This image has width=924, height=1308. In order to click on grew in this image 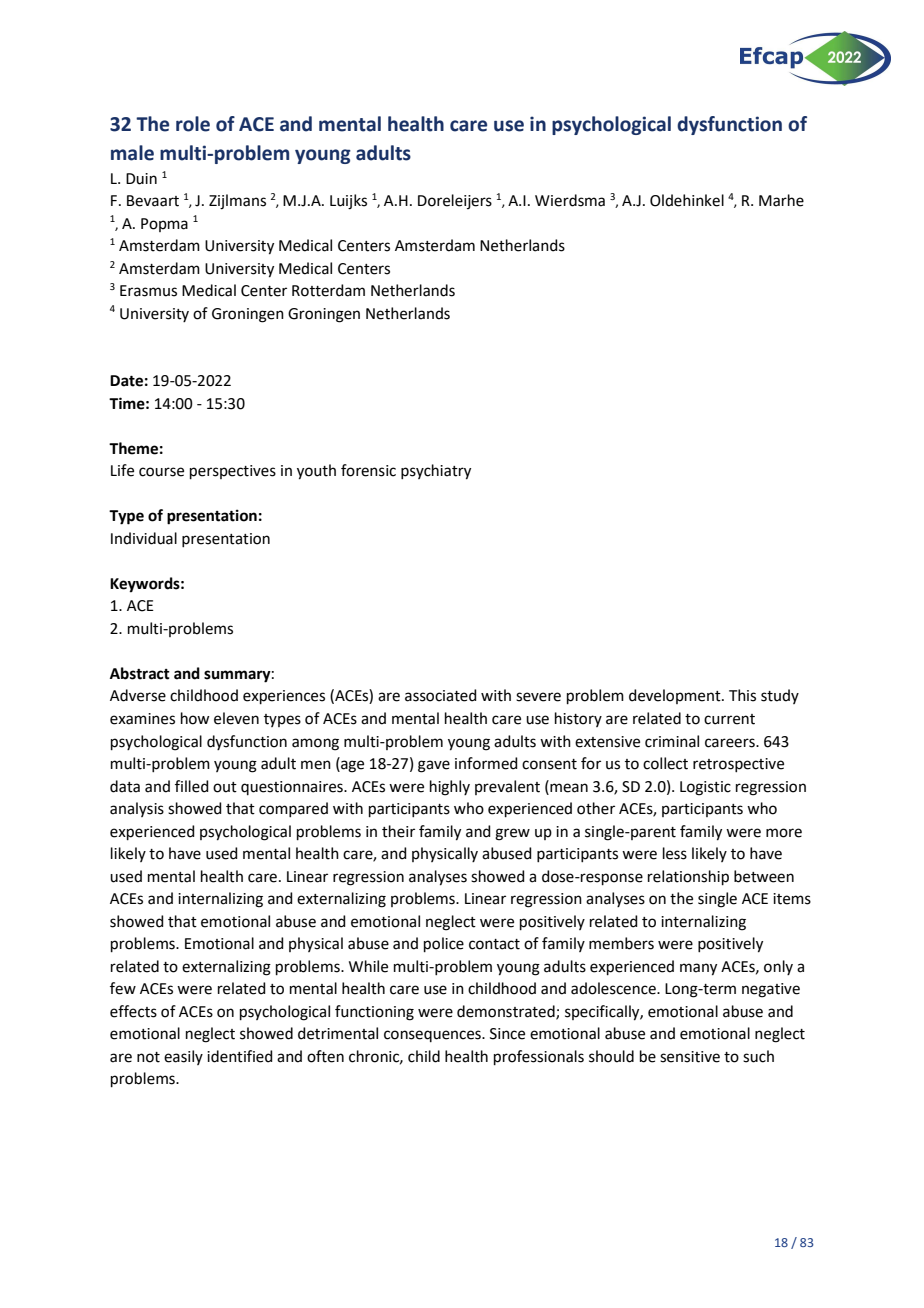, I will do `click(512, 834)`.
